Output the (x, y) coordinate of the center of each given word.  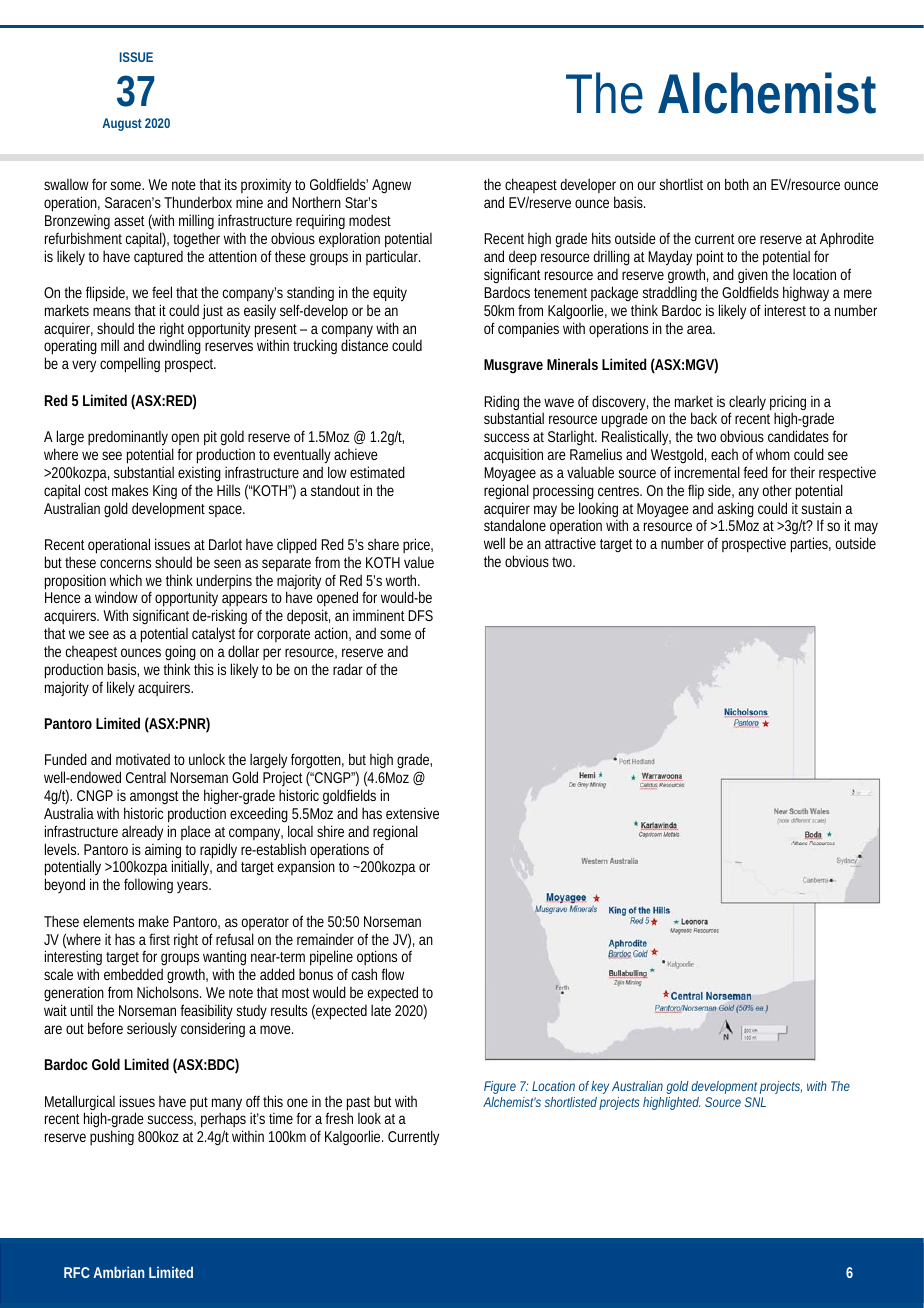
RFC (77, 1272)
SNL (755, 1102)
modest (370, 220)
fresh (339, 1118)
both (737, 184)
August (122, 124)
